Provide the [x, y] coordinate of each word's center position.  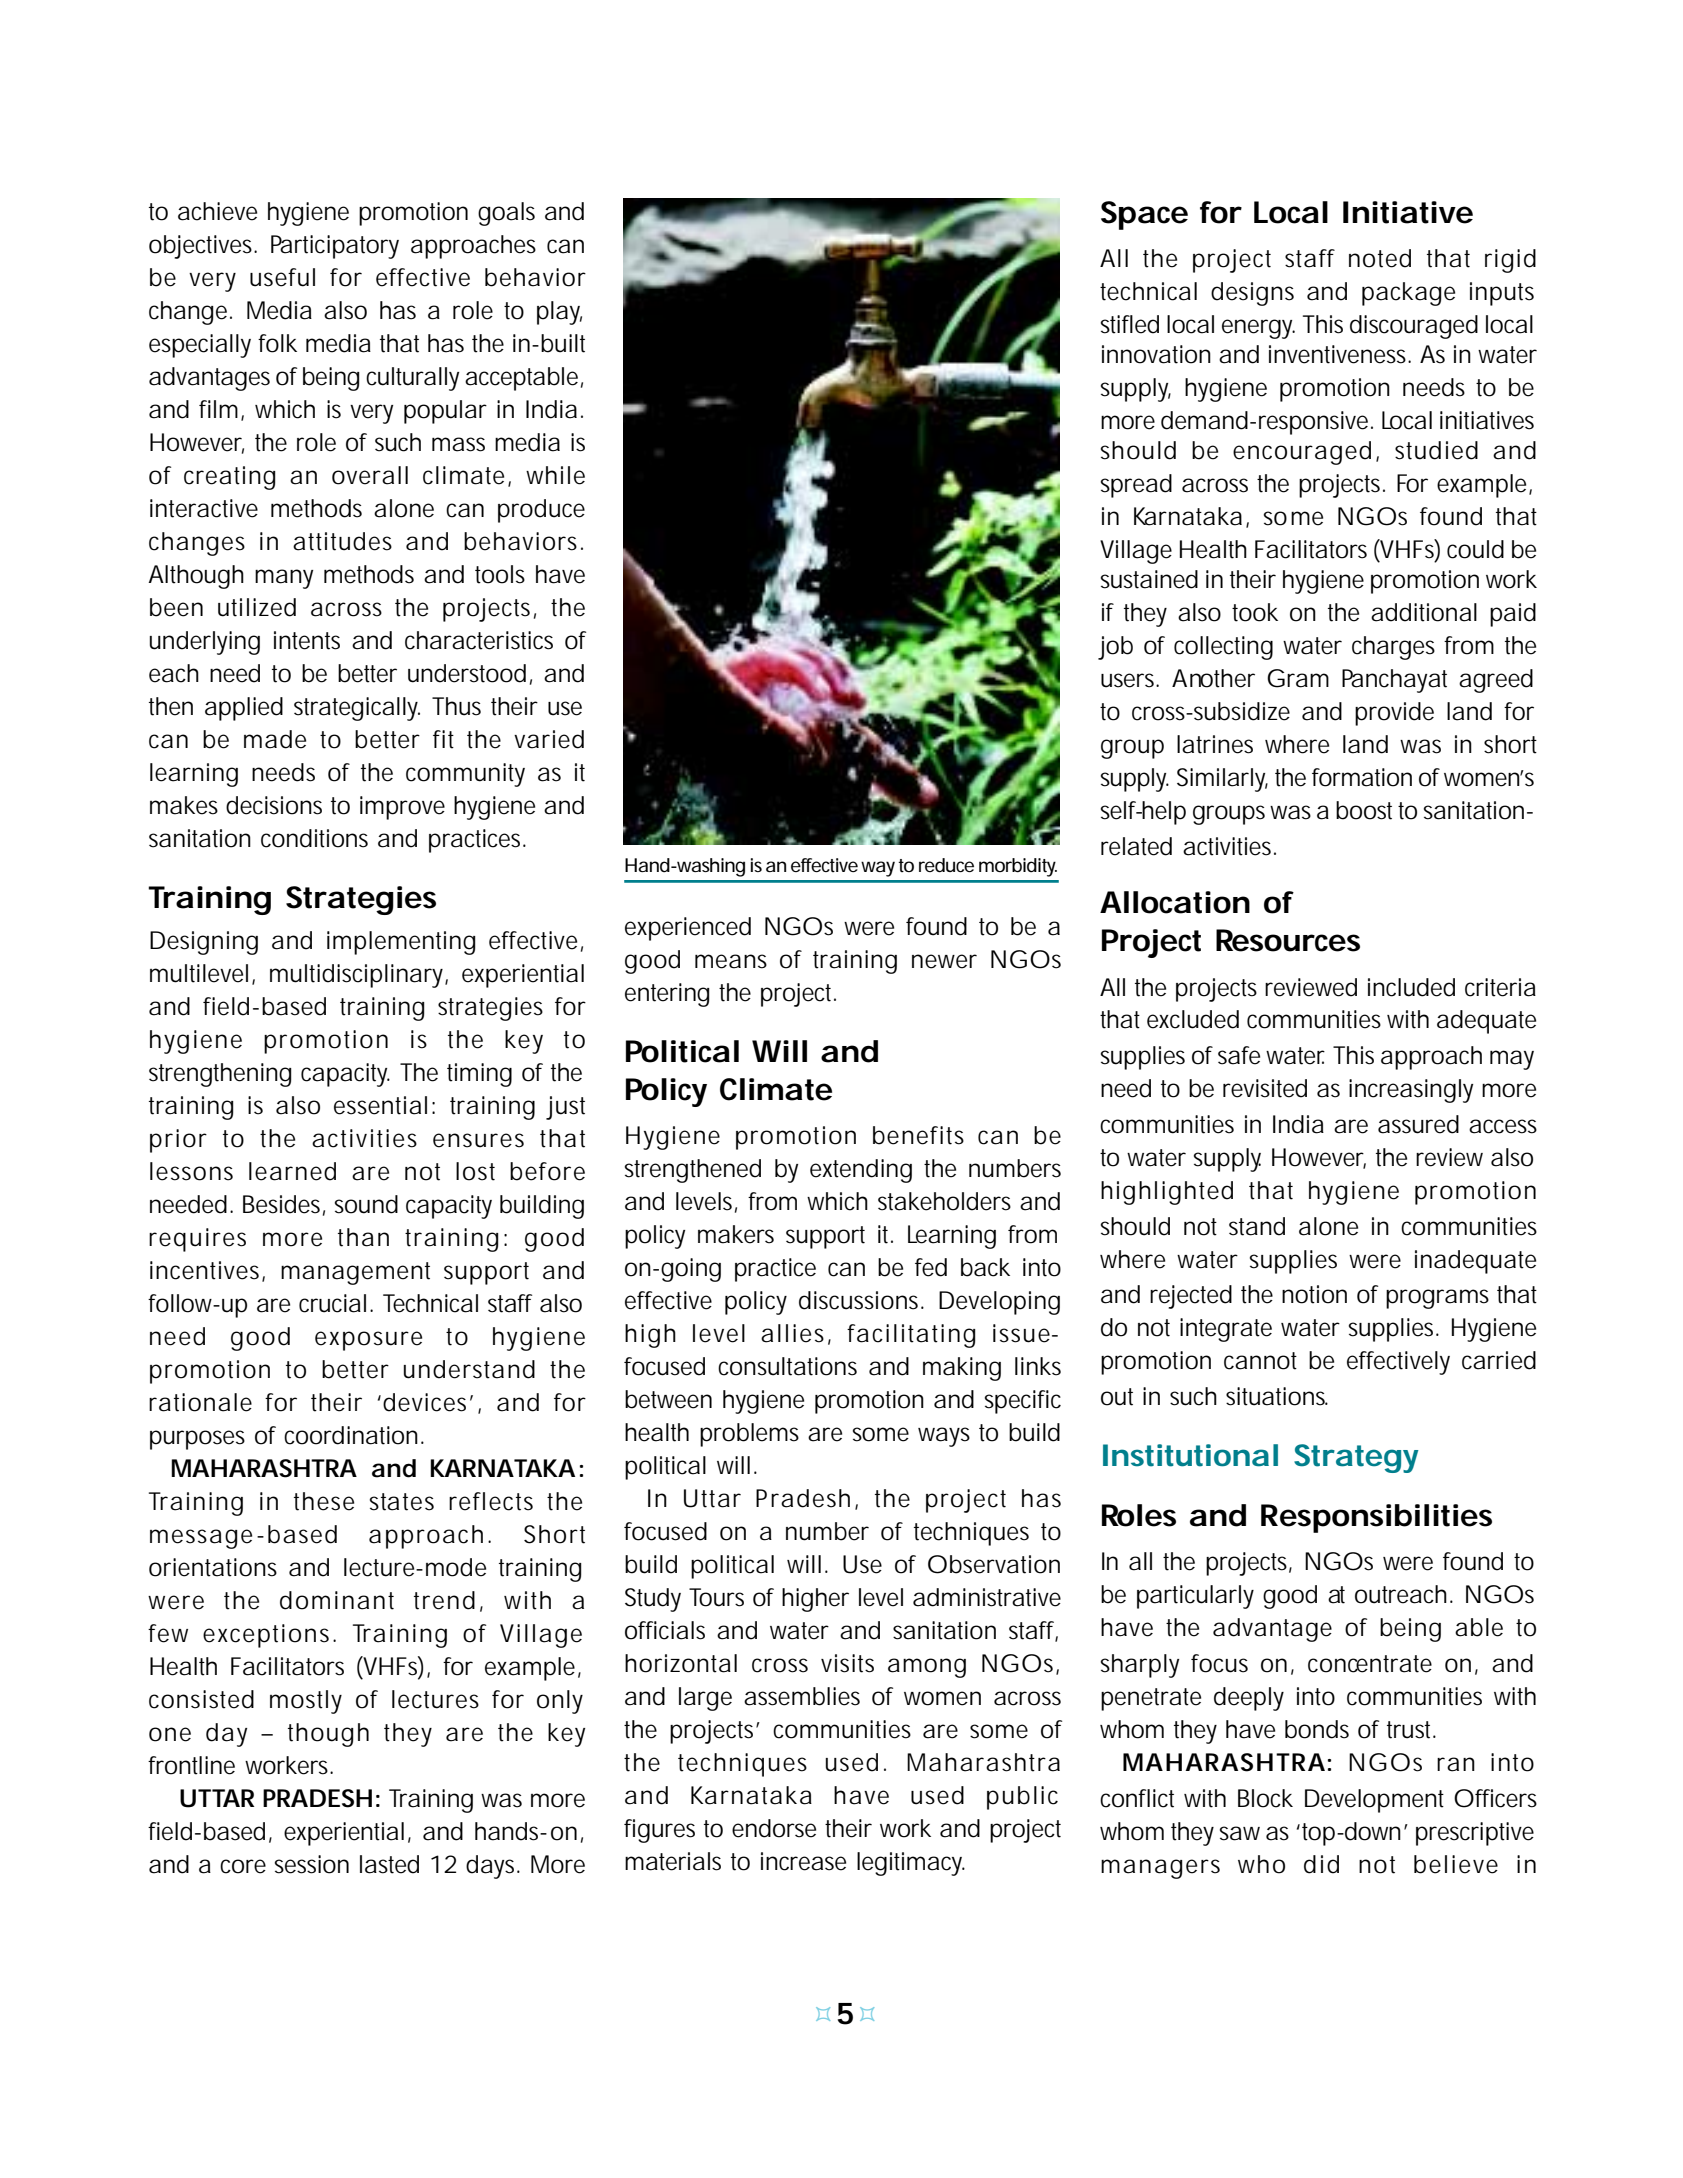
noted [1380, 258]
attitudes [342, 541]
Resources [1288, 940]
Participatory [335, 247]
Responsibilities [1376, 1518]
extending [861, 1171]
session [312, 1864]
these [324, 1501]
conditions [314, 838]
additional [1424, 612]
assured [1418, 1124]
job [1115, 648]
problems [749, 1435]
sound [366, 1204]
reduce [946, 865]
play [559, 313]
